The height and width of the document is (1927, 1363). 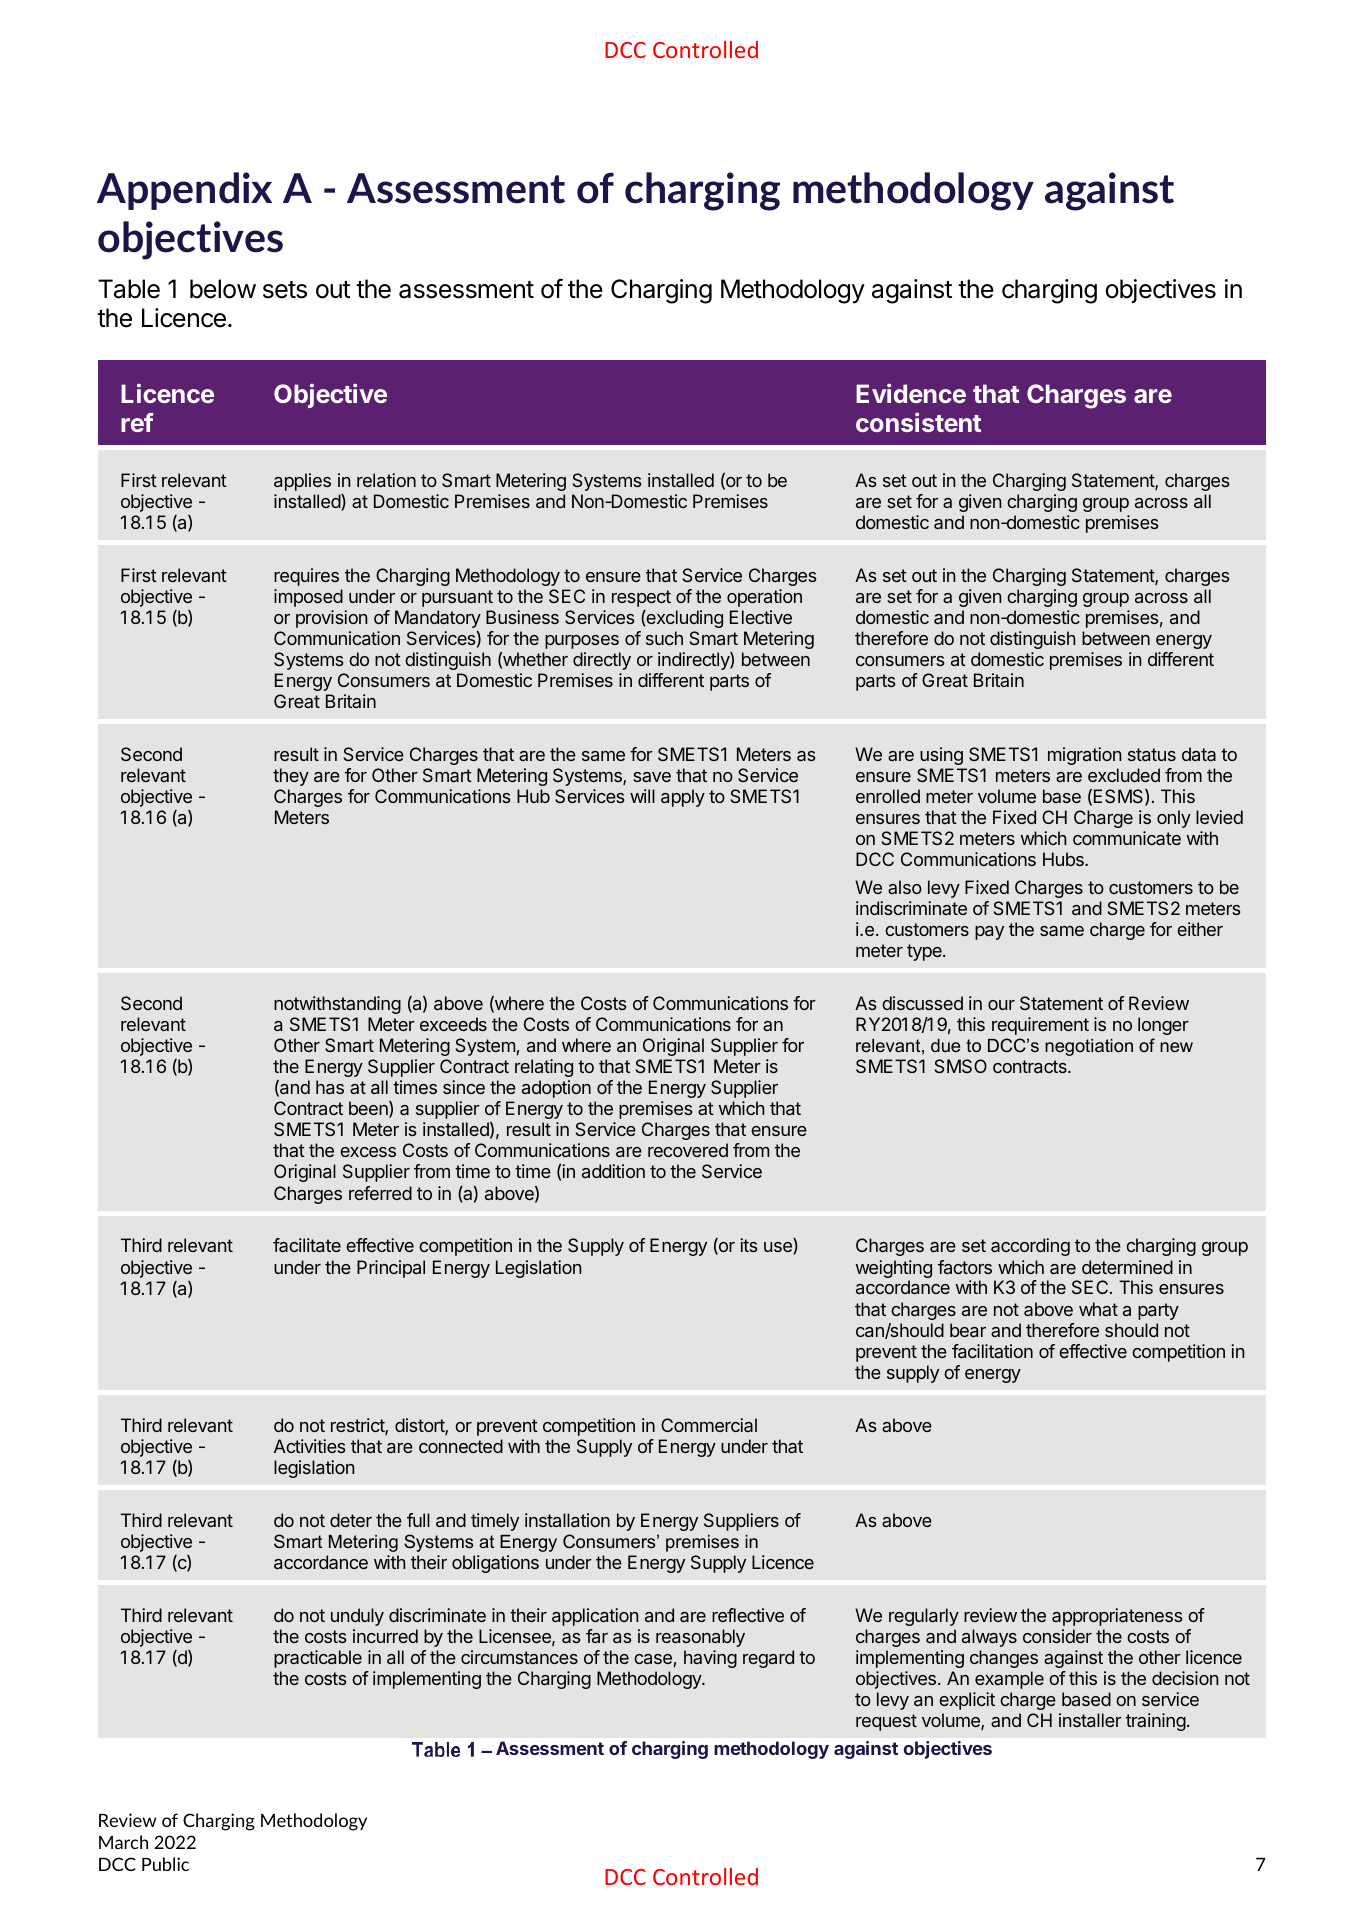 What do you see at coordinates (918, 422) in the document?
I see `consistent` at bounding box center [918, 422].
